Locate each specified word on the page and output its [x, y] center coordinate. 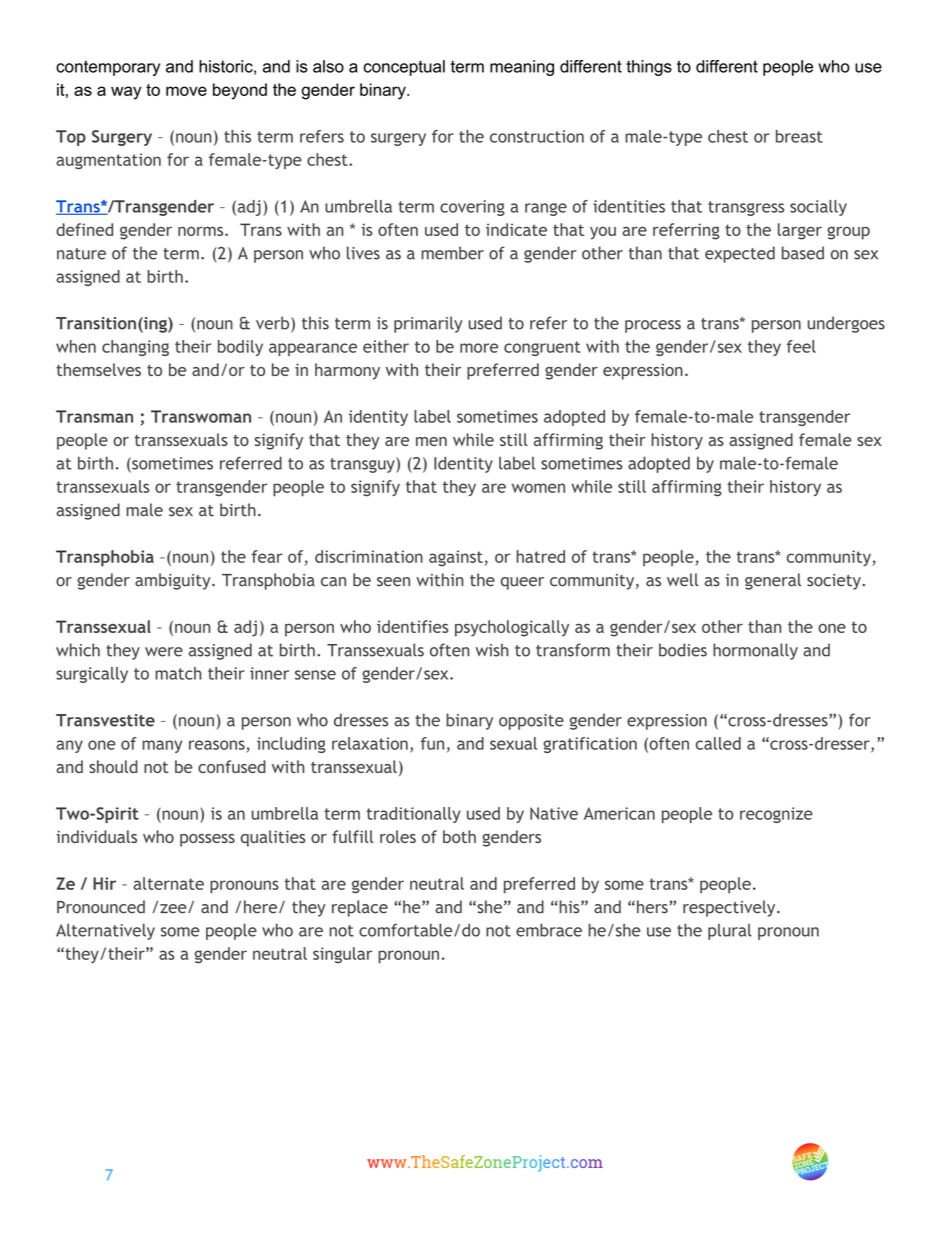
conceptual [404, 68]
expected [740, 254]
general [773, 581]
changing [135, 348]
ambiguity [174, 581]
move [186, 91]
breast [799, 136]
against [456, 558]
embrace [549, 930]
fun [432, 743]
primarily [428, 324]
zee [174, 909]
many [162, 746]
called [718, 743]
